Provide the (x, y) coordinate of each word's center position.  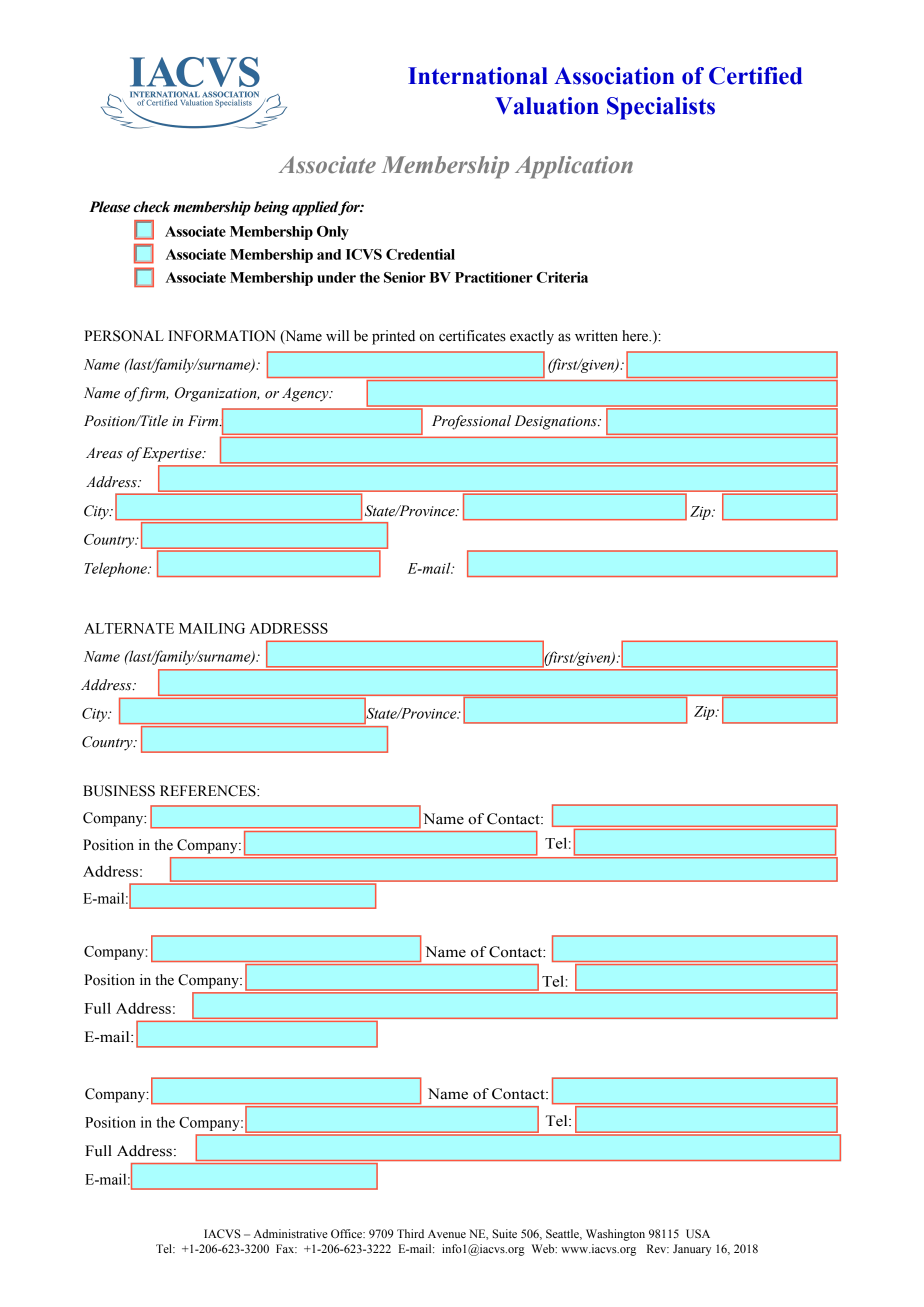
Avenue (447, 1234)
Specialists (661, 108)
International (478, 76)
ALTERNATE (129, 628)
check (151, 207)
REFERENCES (209, 791)
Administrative (290, 1233)
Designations (556, 422)
